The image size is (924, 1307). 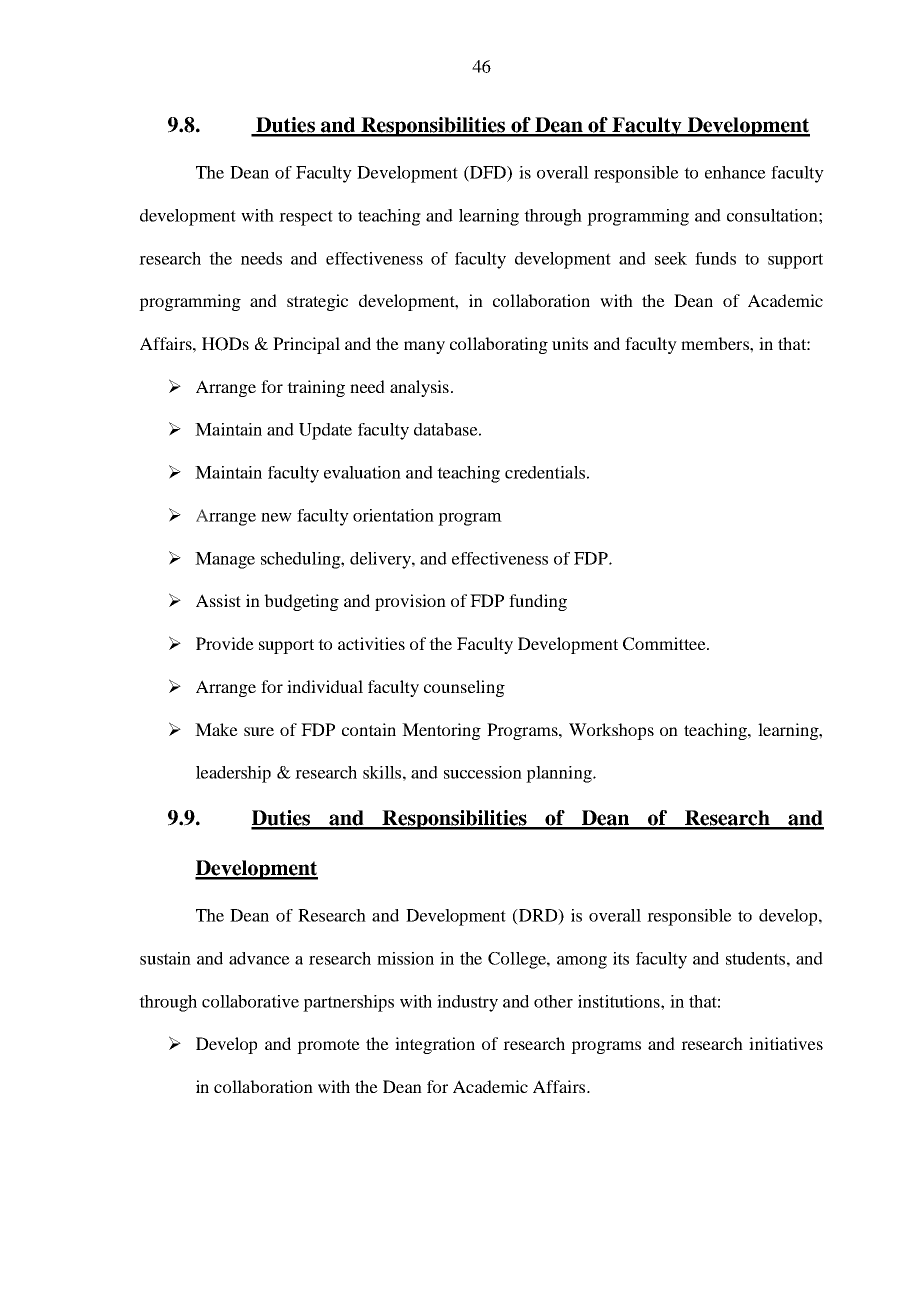 I want to click on industry, so click(x=467, y=1003).
